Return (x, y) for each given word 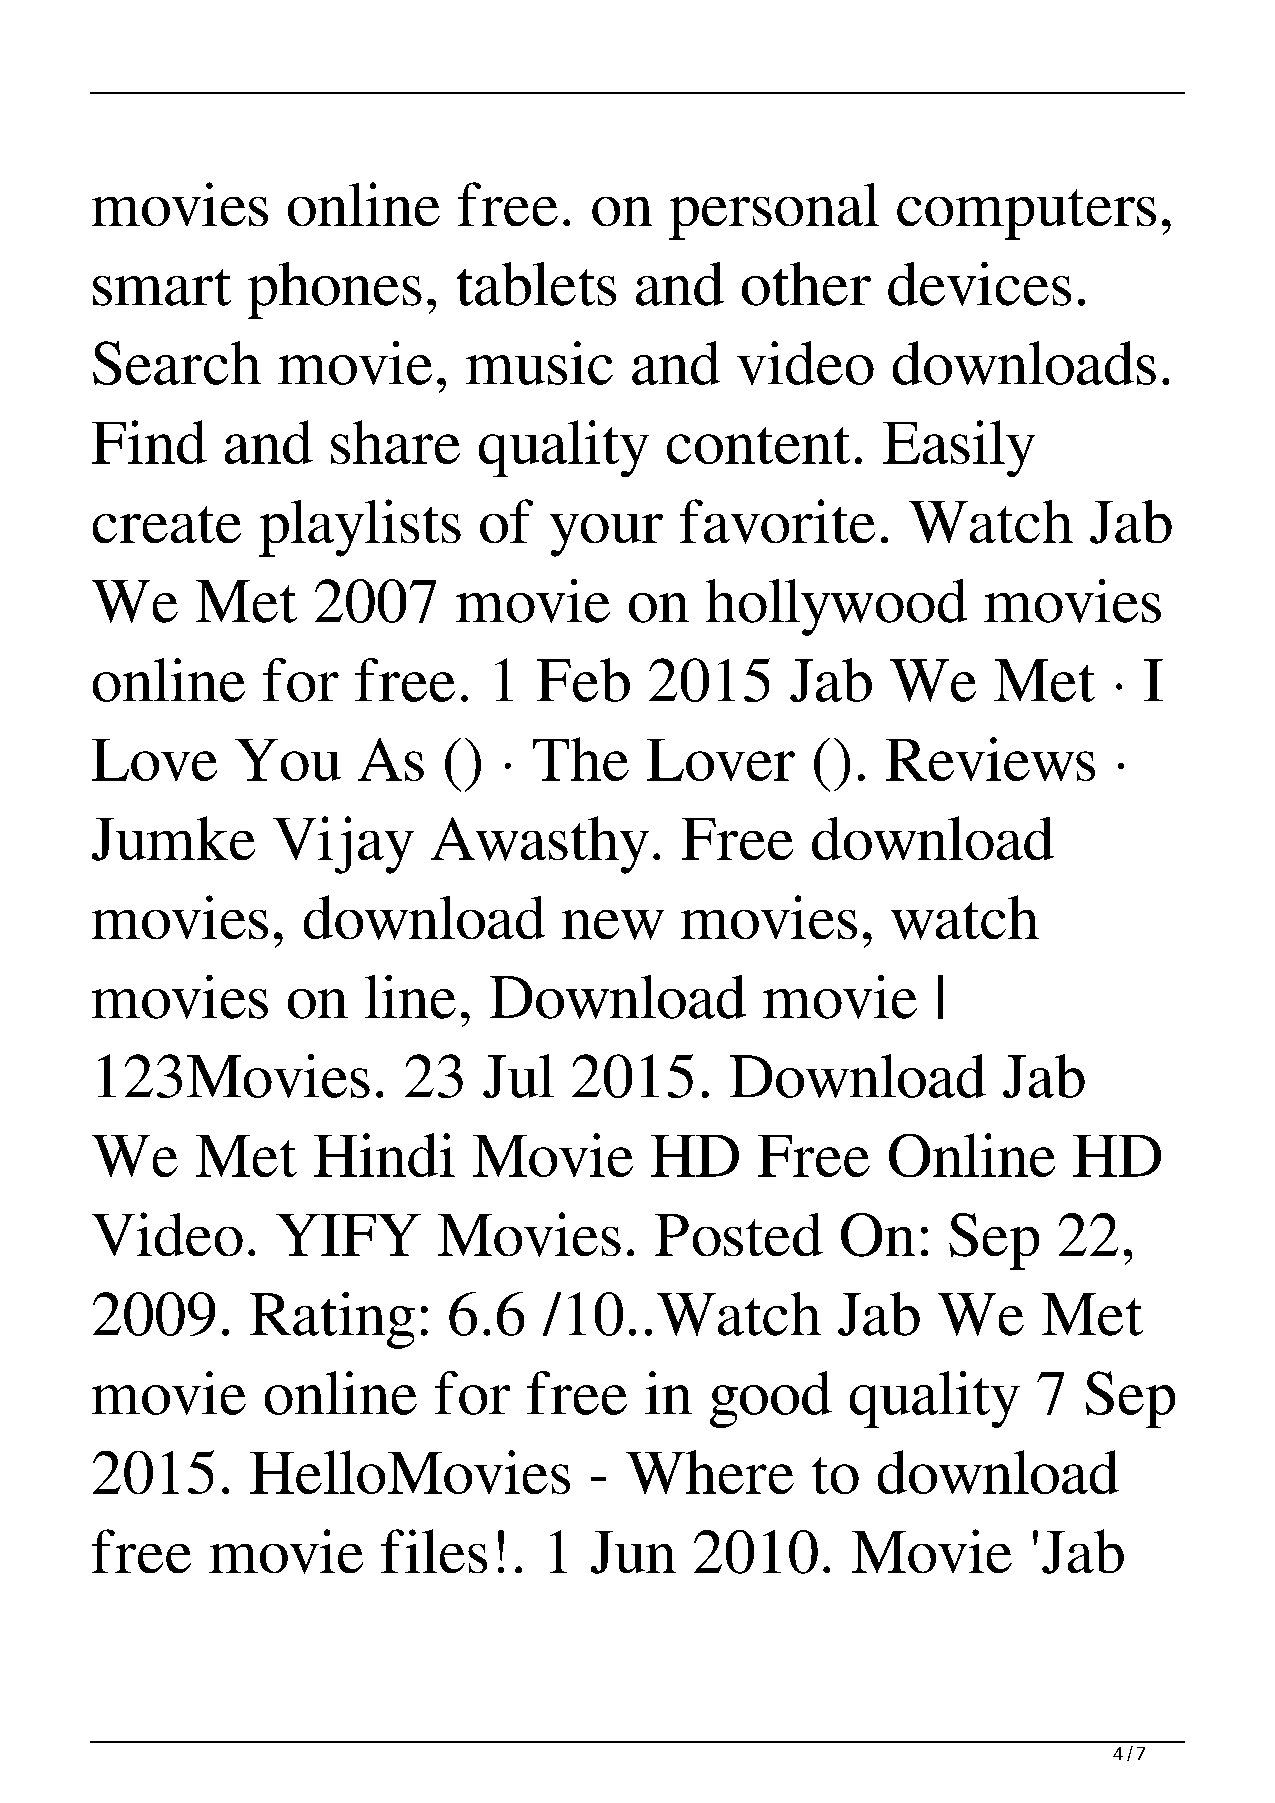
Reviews (990, 759)
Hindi (384, 1155)
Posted (739, 1234)
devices (979, 284)
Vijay (343, 845)
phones (335, 290)
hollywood (836, 607)
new (613, 925)
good (771, 1399)
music (539, 363)
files (434, 1551)
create (167, 524)
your (606, 535)
